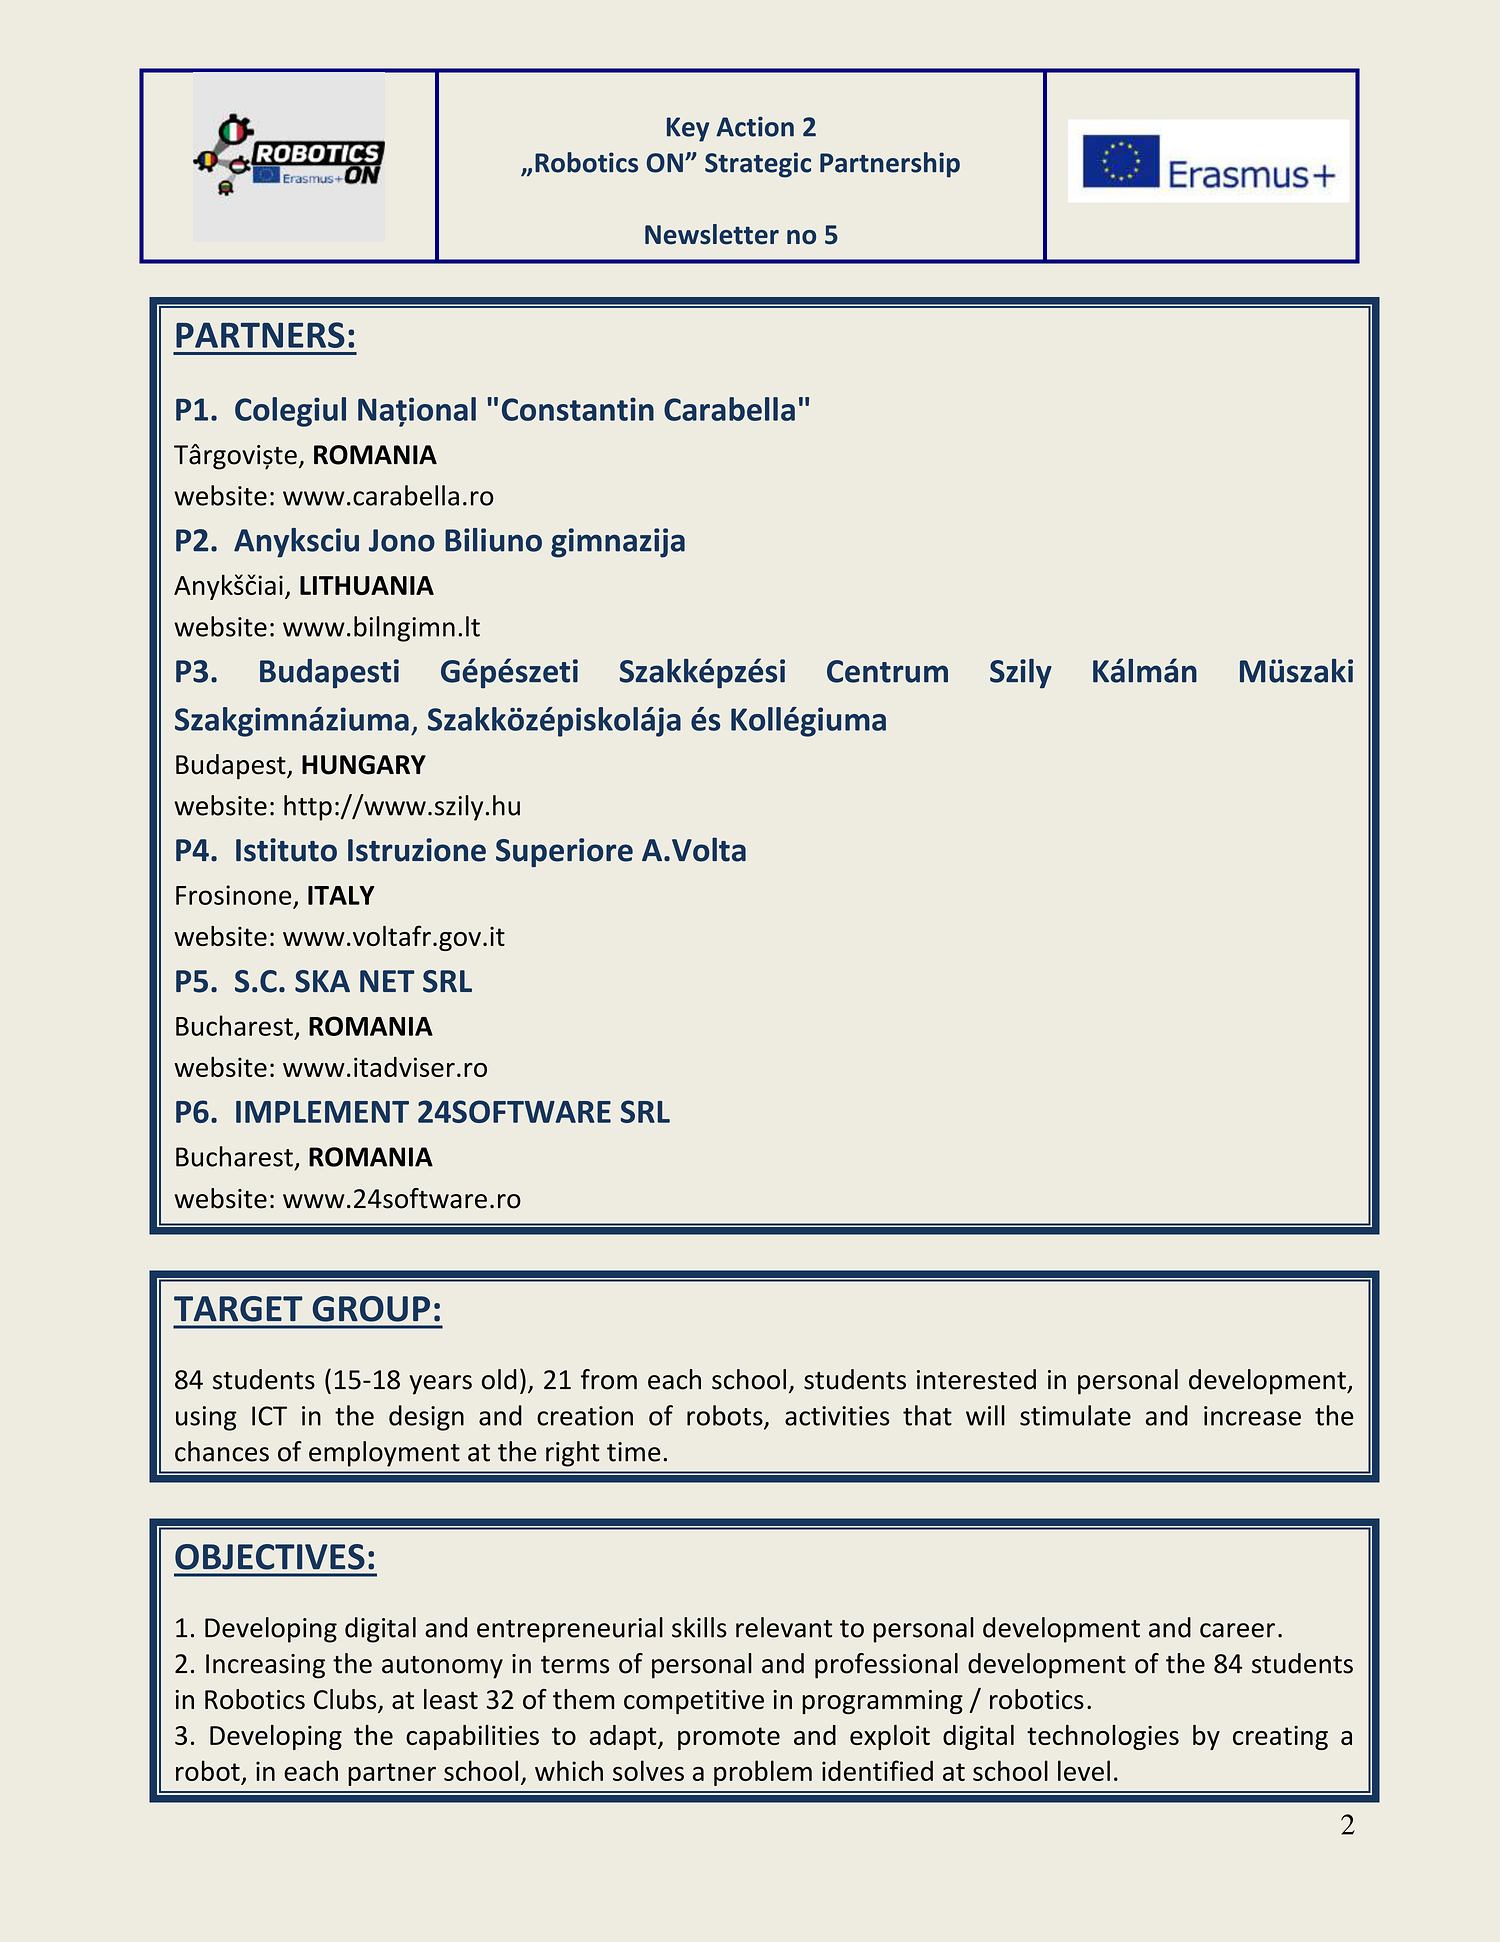 The image size is (1500, 1942). What do you see at coordinates (755, 126) in the screenshot?
I see `Action` at bounding box center [755, 126].
